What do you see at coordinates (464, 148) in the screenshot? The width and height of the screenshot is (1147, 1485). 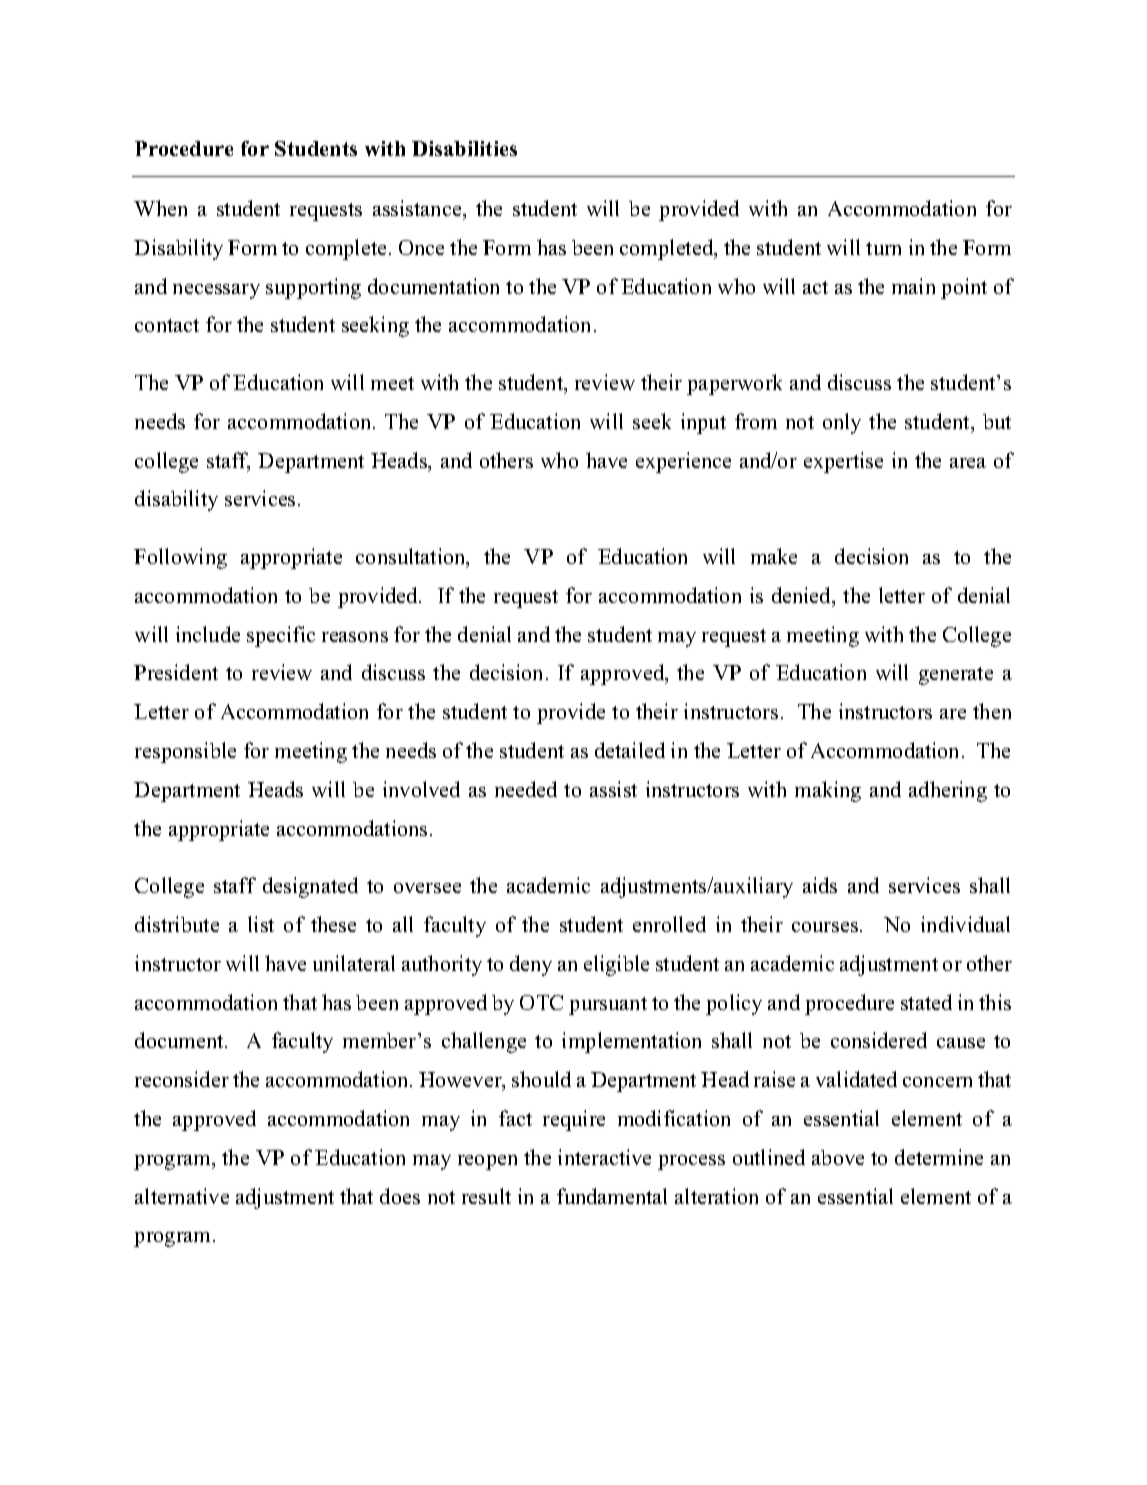 I see `Disabilities` at bounding box center [464, 148].
